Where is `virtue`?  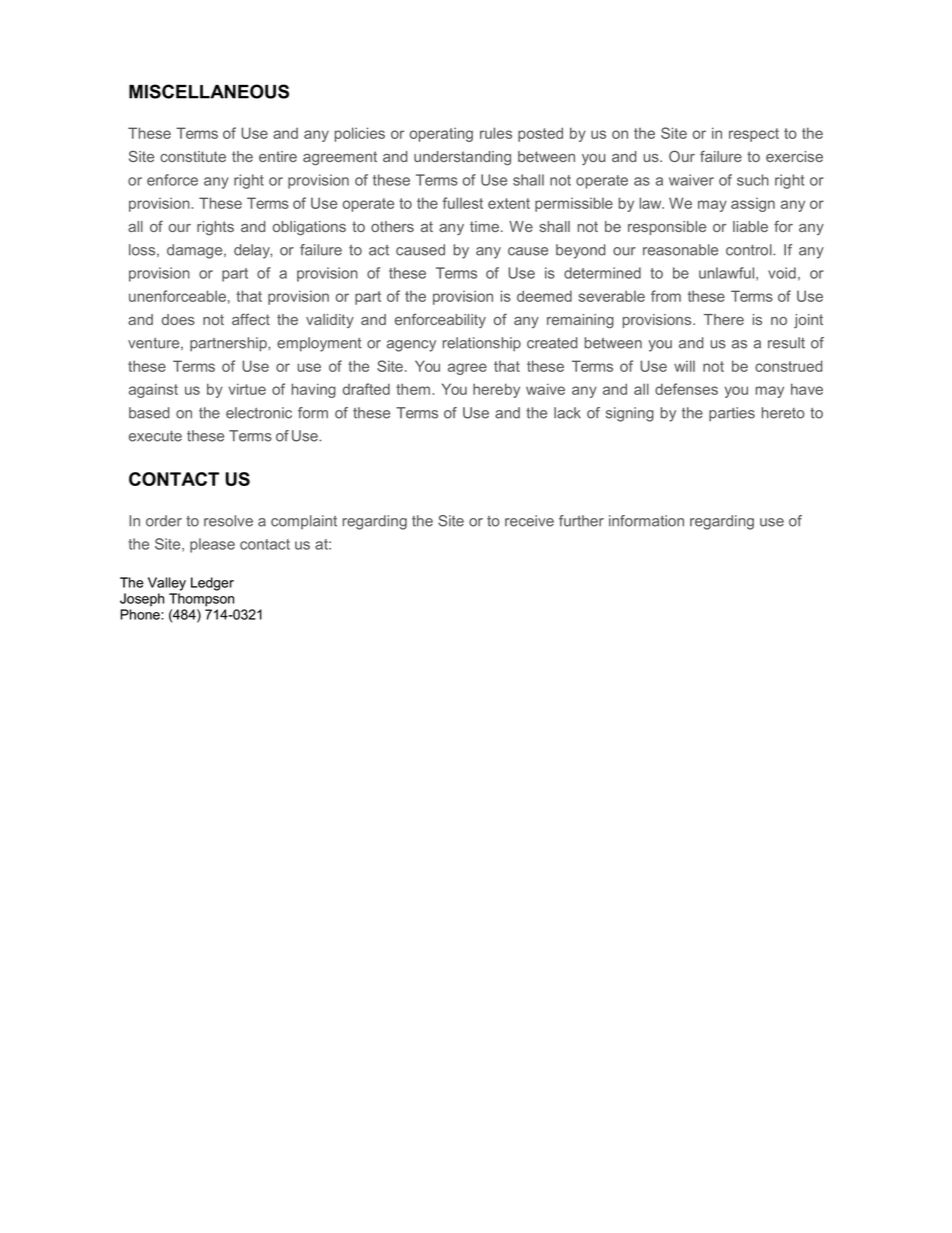 virtue is located at coordinates (247, 389).
